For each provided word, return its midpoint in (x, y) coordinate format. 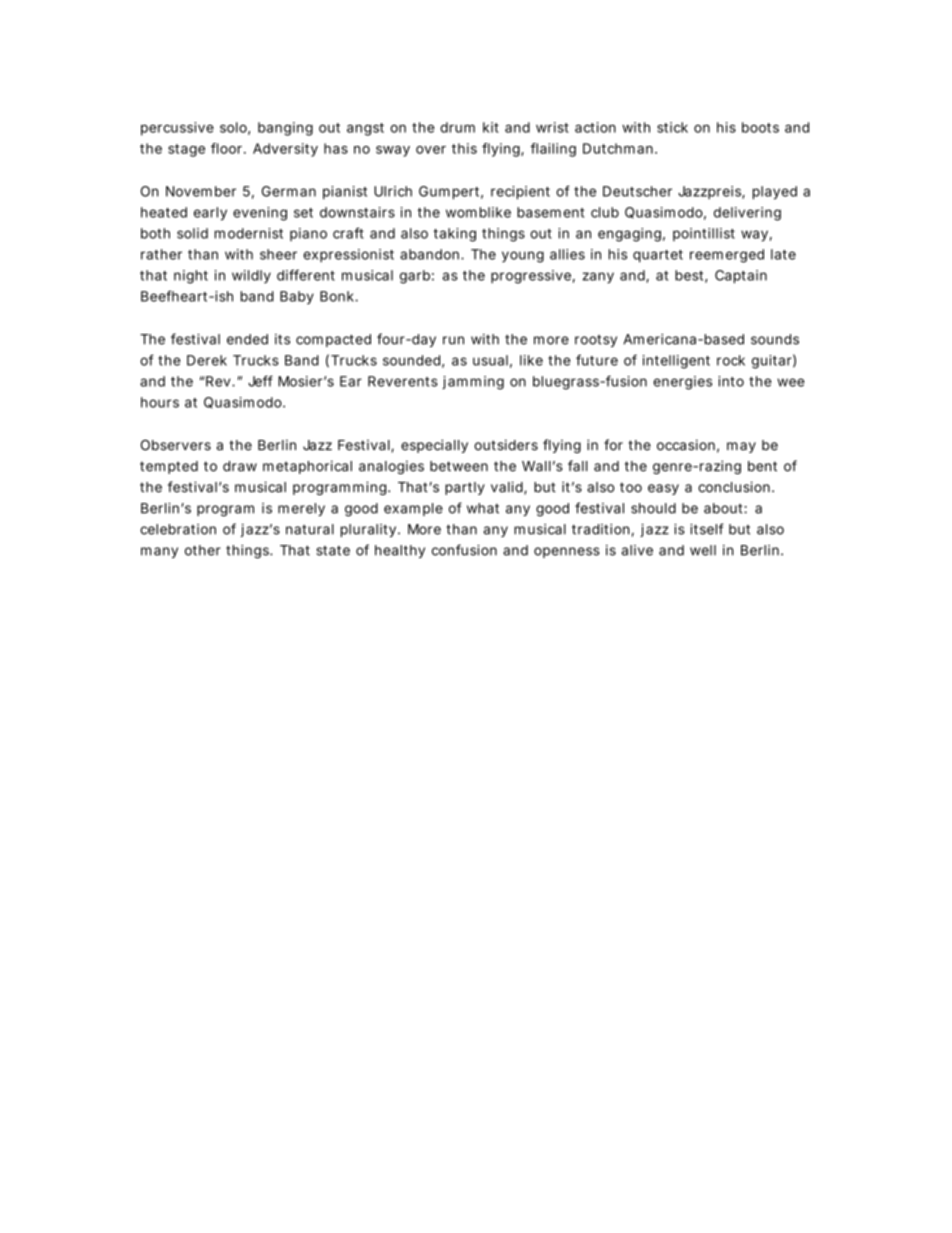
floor (228, 148)
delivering (747, 214)
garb (415, 277)
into (731, 381)
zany (598, 278)
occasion (686, 445)
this (464, 148)
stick (672, 127)
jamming (473, 383)
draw (240, 466)
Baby (297, 298)
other (203, 550)
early (210, 214)
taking (455, 235)
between (459, 466)
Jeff (260, 381)
